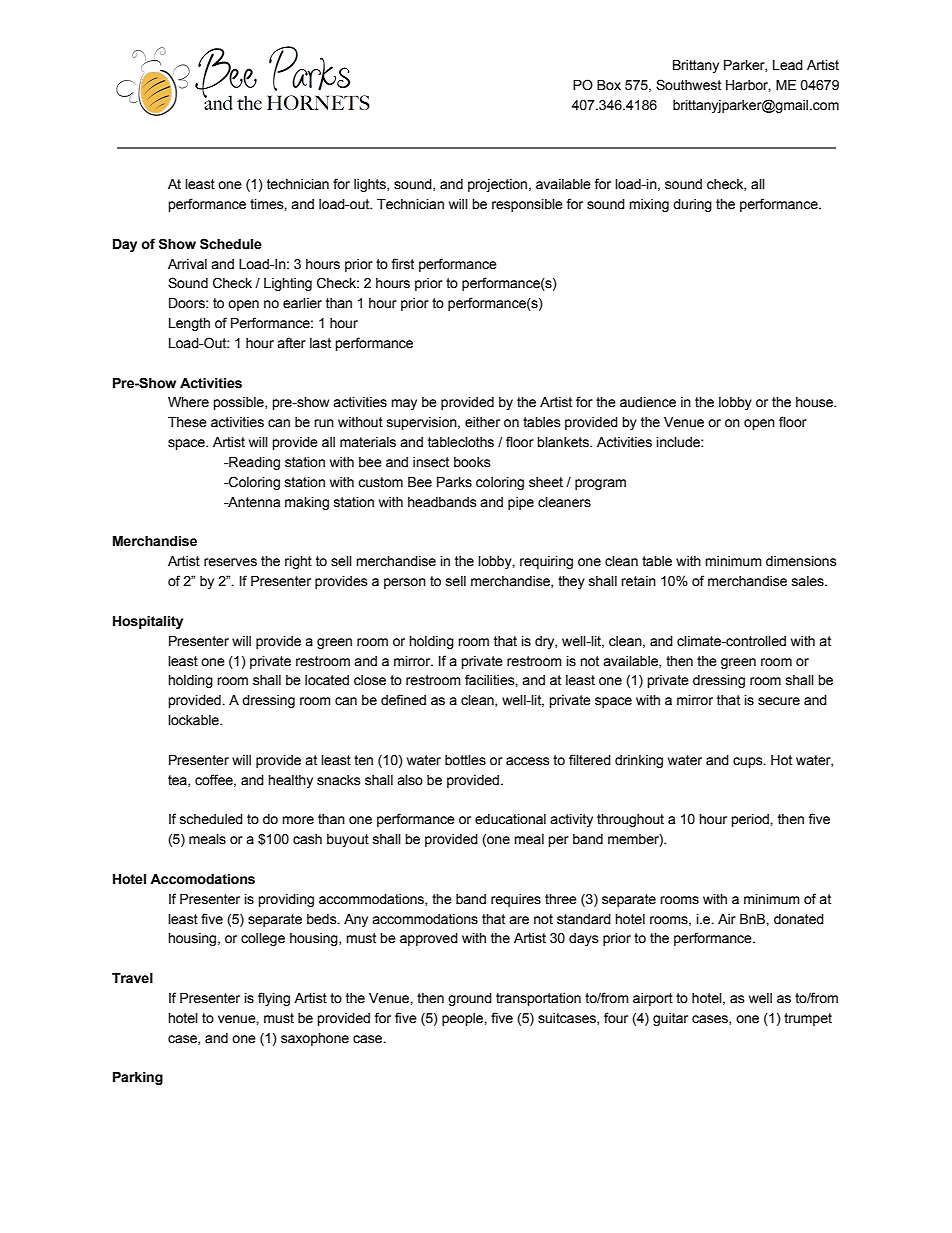 The width and height of the document is (952, 1233). Describe the element at coordinates (801, 561) in the document. I see `dimensions` at that location.
